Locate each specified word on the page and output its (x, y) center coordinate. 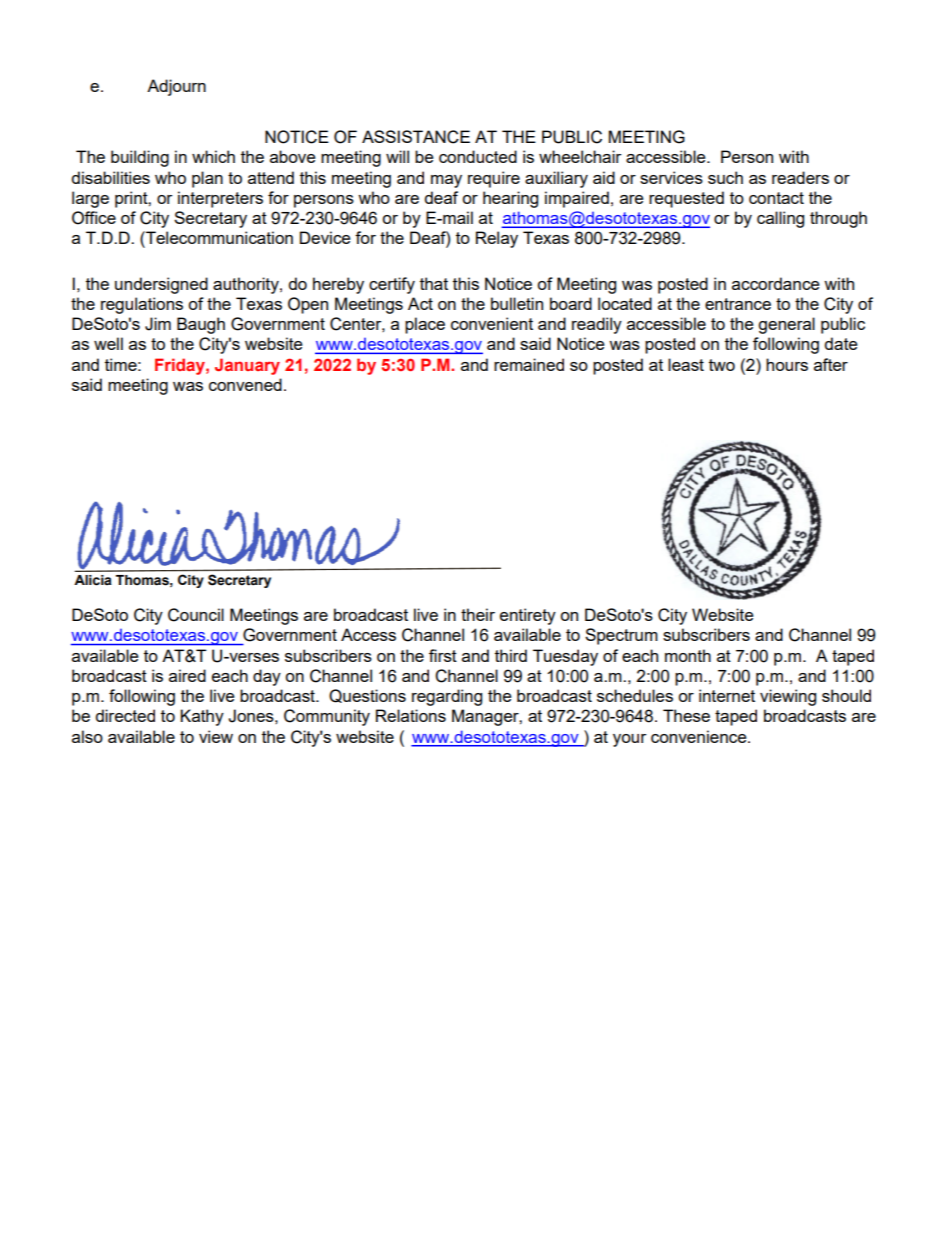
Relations (411, 715)
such (725, 177)
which (213, 156)
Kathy (202, 717)
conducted (478, 156)
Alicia (93, 580)
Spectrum (621, 636)
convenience (700, 736)
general (786, 325)
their (478, 614)
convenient (492, 323)
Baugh (201, 325)
